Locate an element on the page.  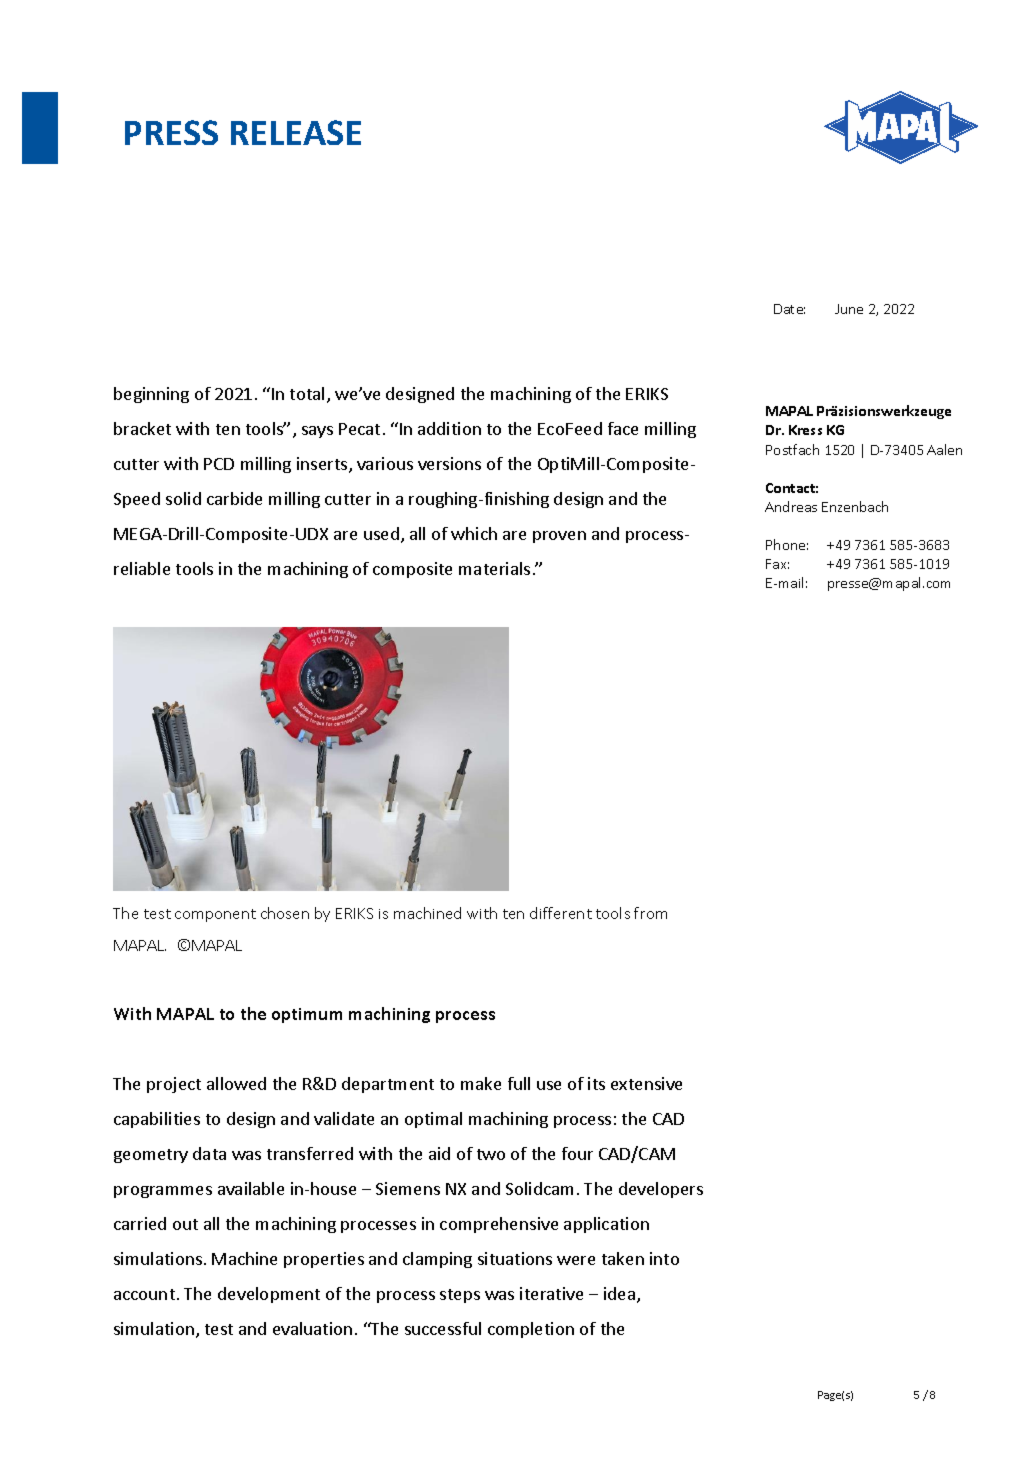
development is located at coordinates (269, 1295).
